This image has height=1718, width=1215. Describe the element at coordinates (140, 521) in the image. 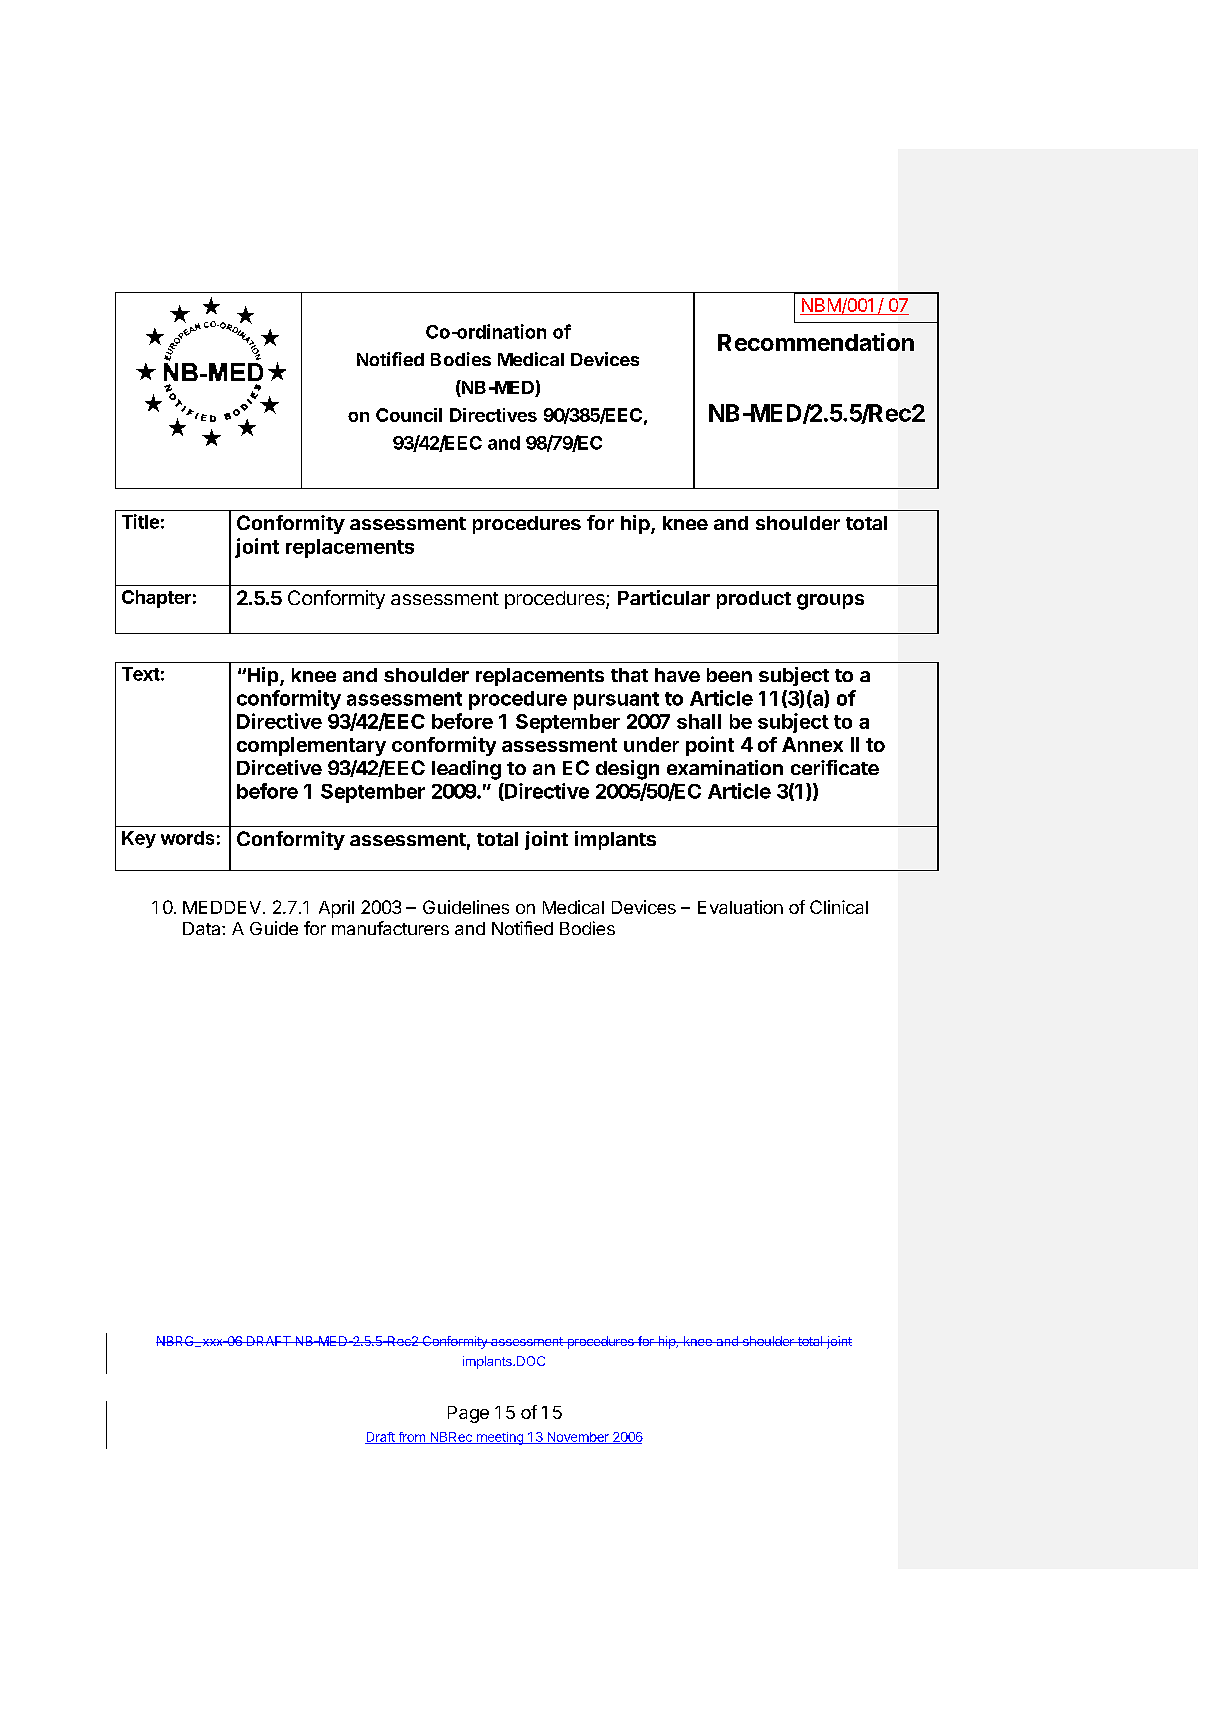

I see `Title` at that location.
